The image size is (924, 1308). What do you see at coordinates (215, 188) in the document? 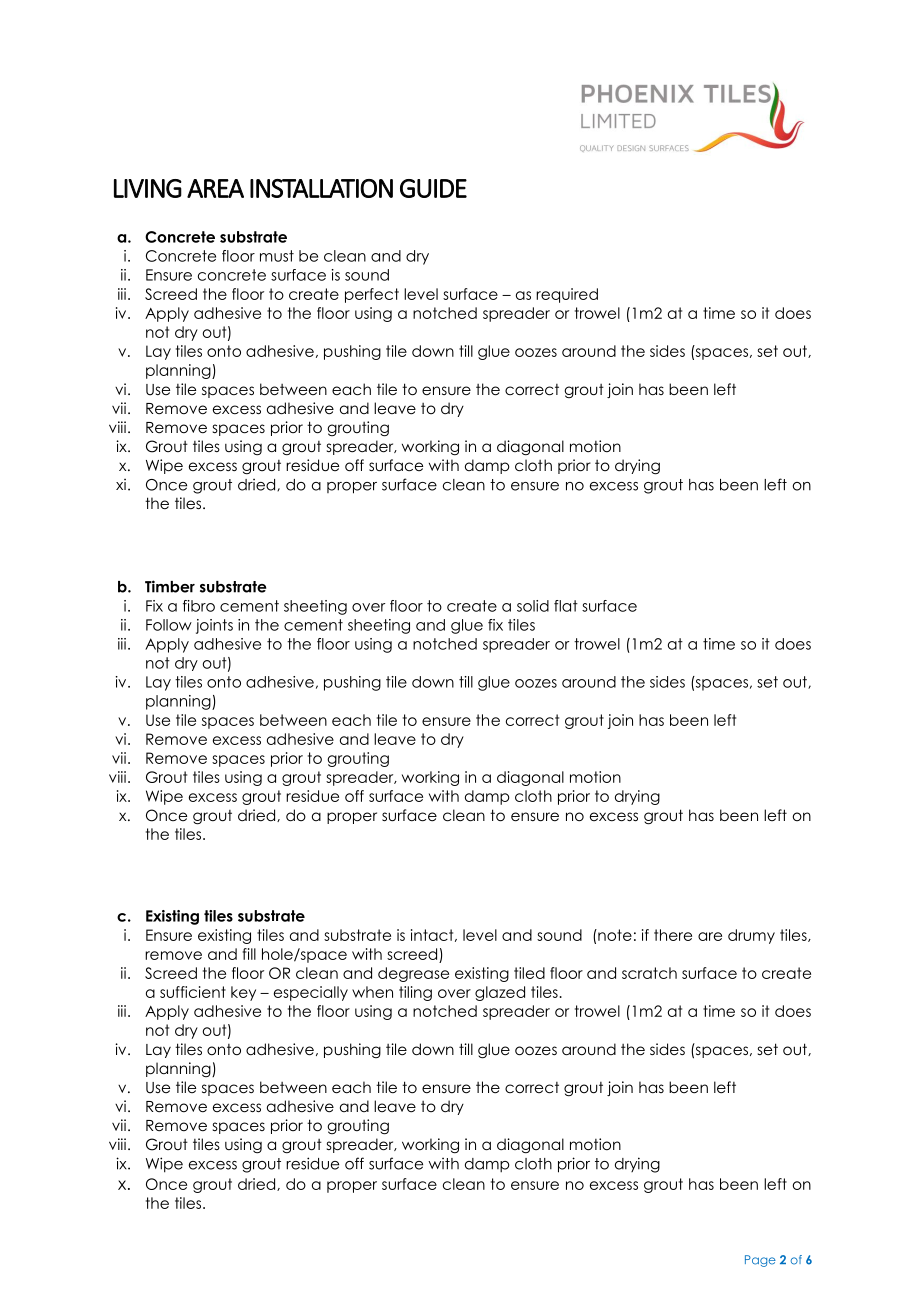
I see `AREA` at bounding box center [215, 188].
